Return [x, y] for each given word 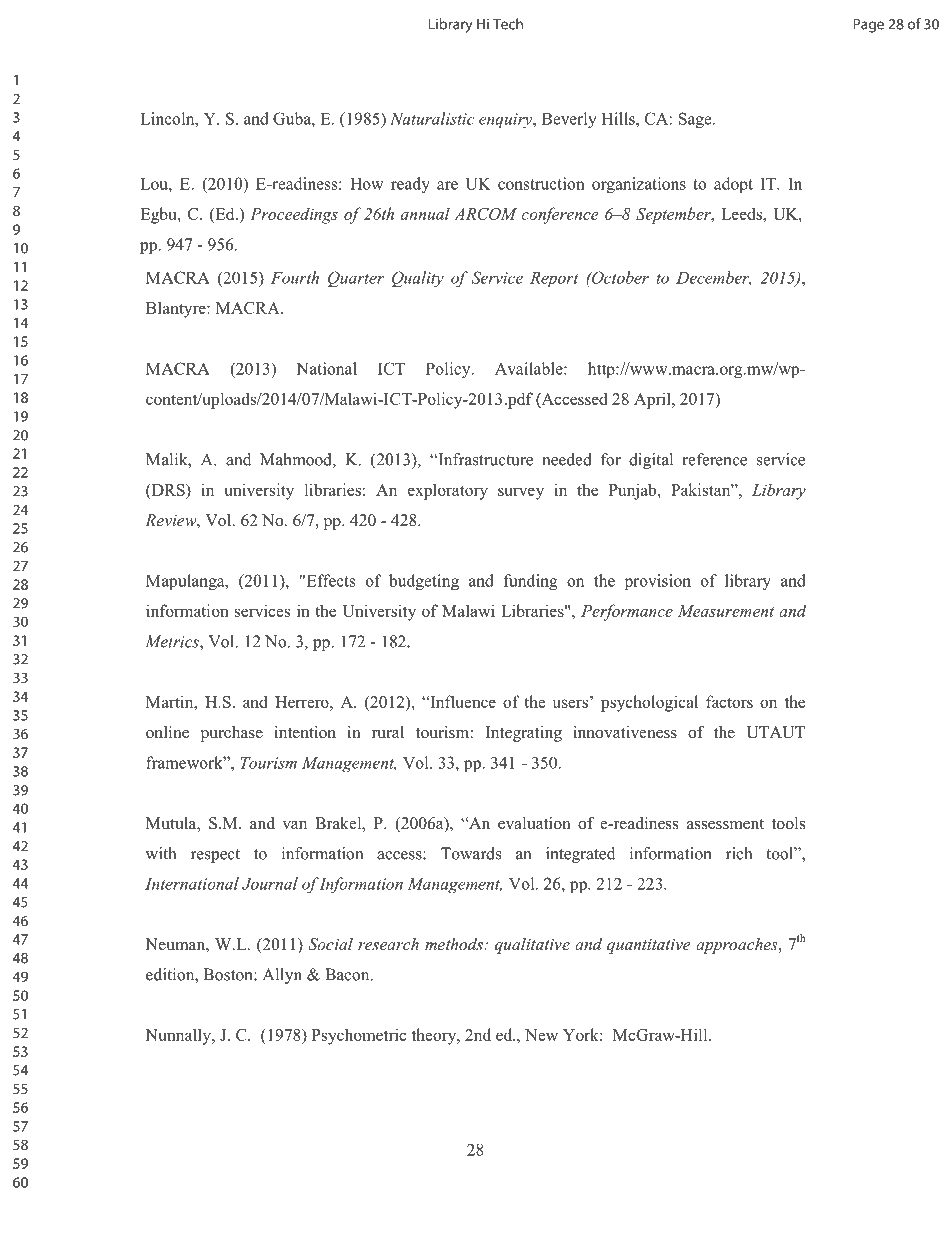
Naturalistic [432, 118]
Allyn [282, 976]
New [541, 1035]
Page [868, 25]
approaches [738, 946]
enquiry [507, 121]
